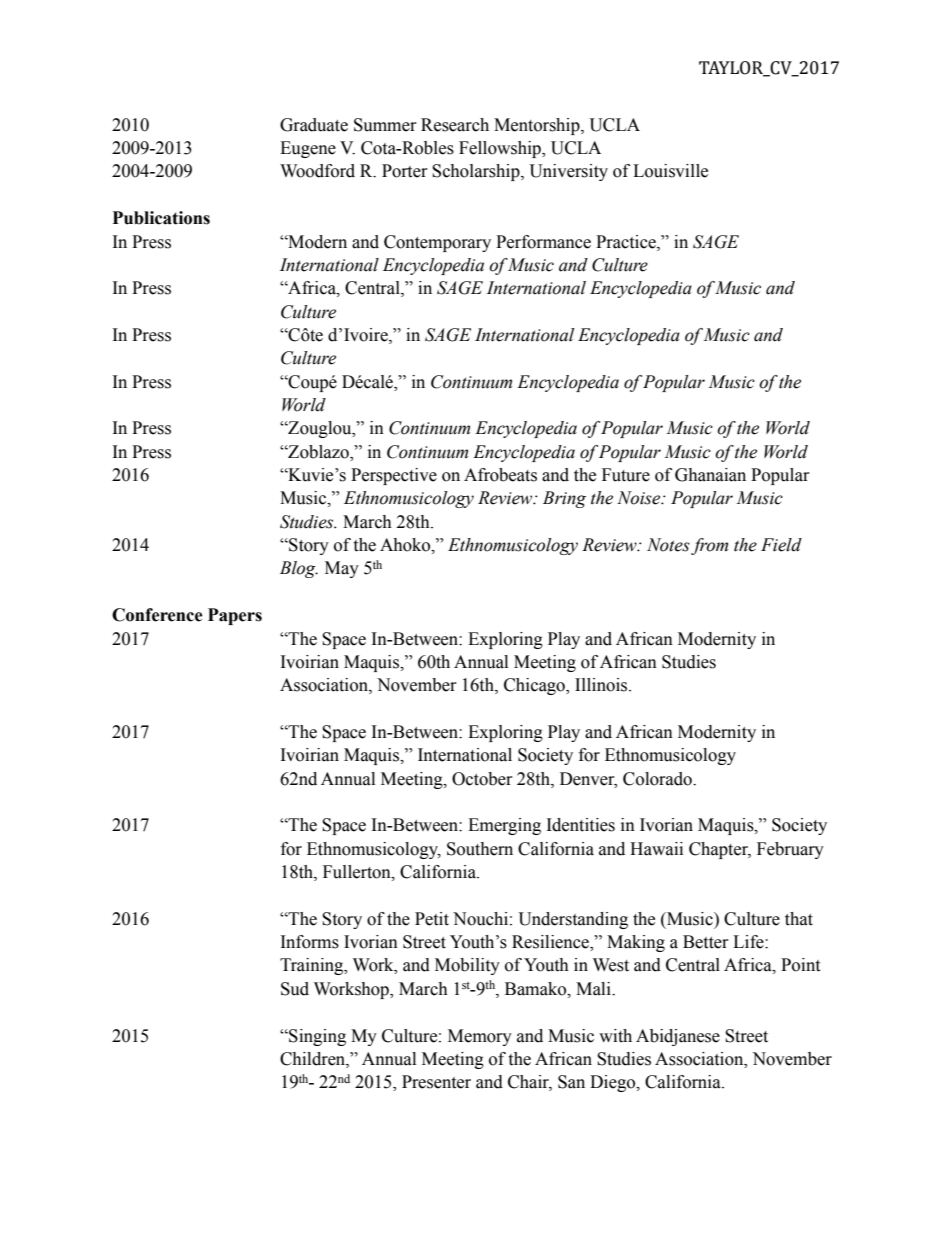 Image resolution: width=952 pixels, height=1233 pixels. I want to click on Chicago, so click(535, 686).
